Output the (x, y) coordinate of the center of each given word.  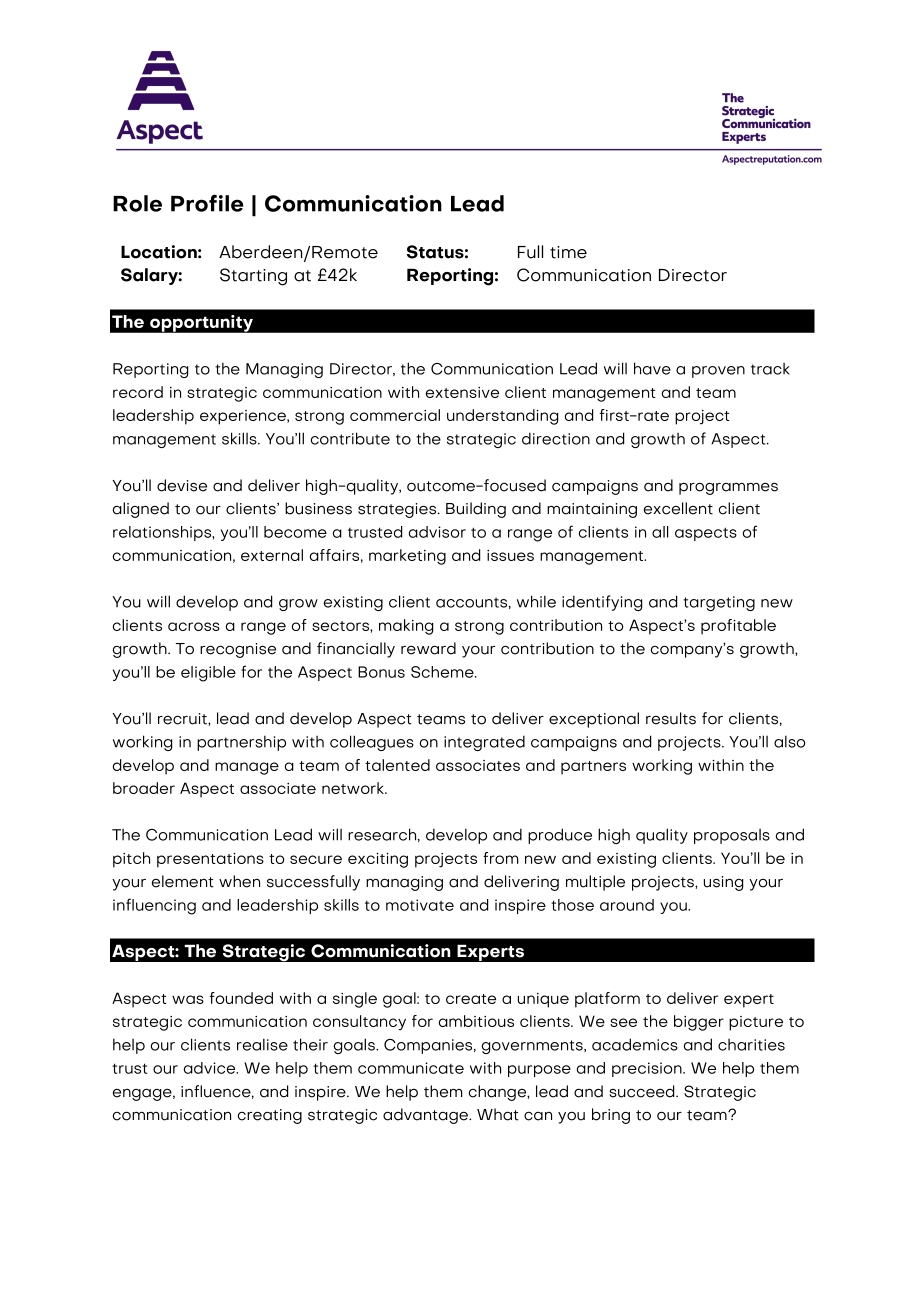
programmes (728, 488)
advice (211, 1068)
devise (182, 485)
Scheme (443, 672)
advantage (427, 1116)
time (568, 252)
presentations (210, 860)
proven (718, 372)
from (500, 858)
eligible (208, 674)
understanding (502, 417)
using (723, 883)
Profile (207, 203)
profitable (738, 627)
